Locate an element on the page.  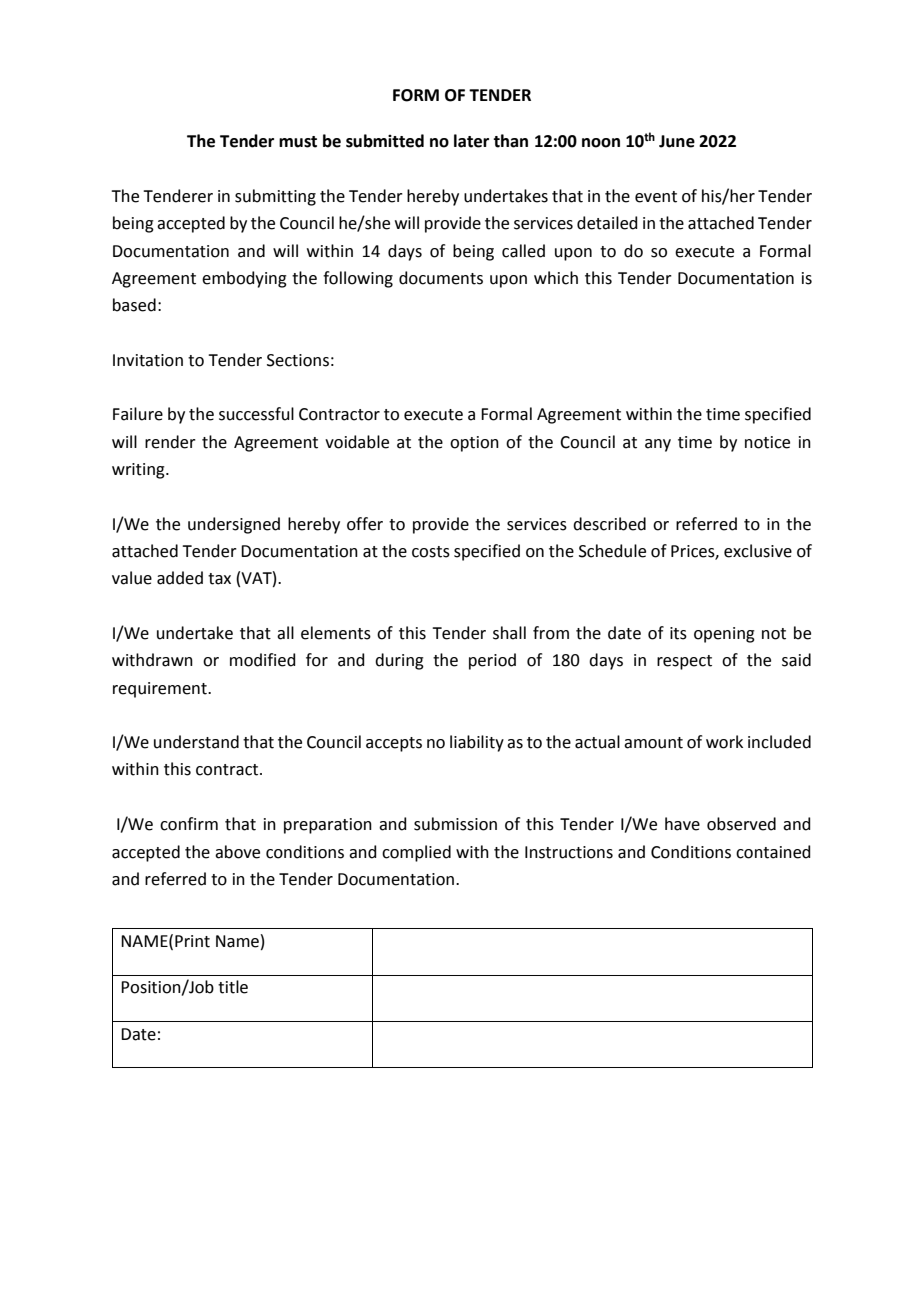
June is located at coordinates (677, 141).
